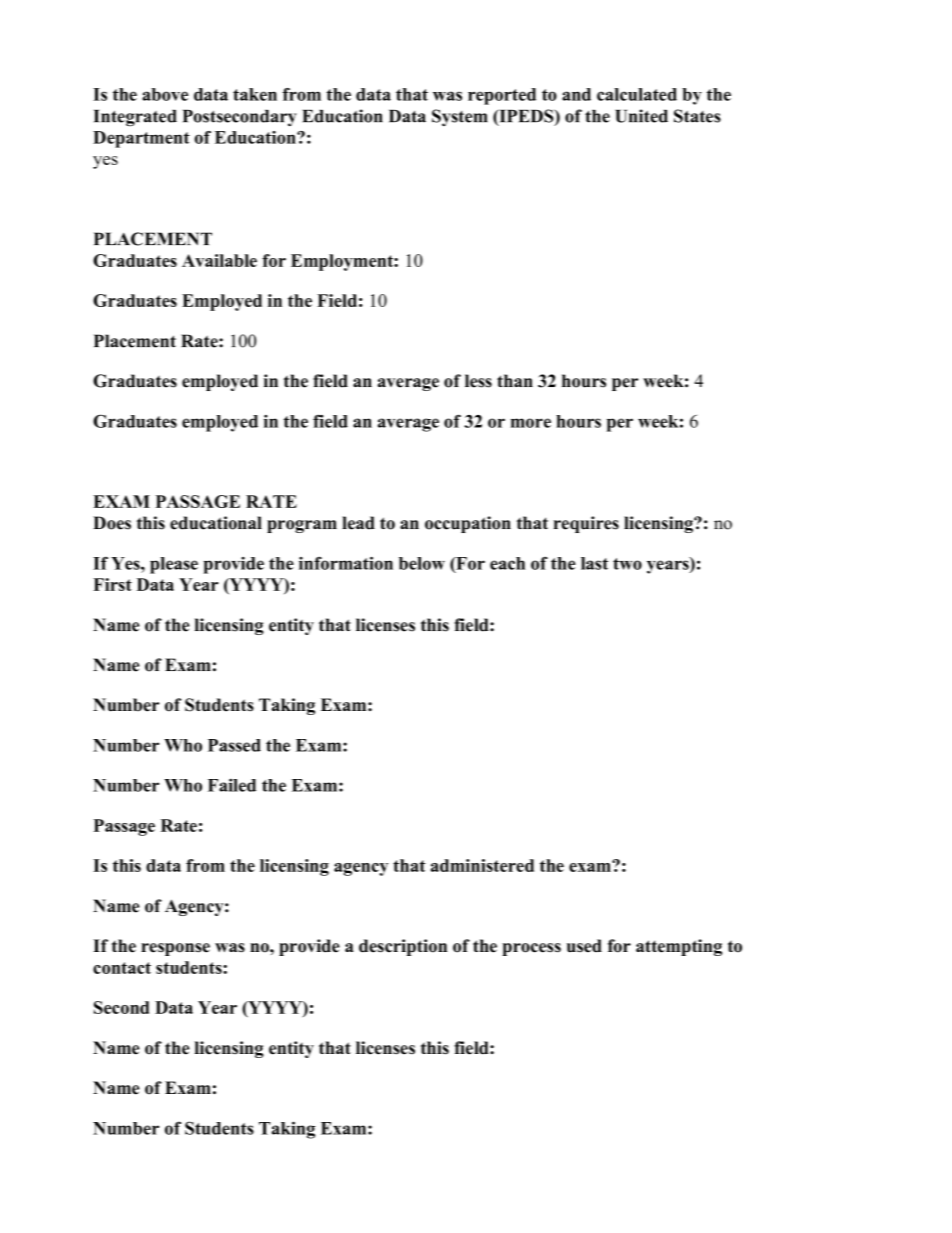 Image resolution: width=952 pixels, height=1233 pixels. I want to click on please, so click(174, 565).
